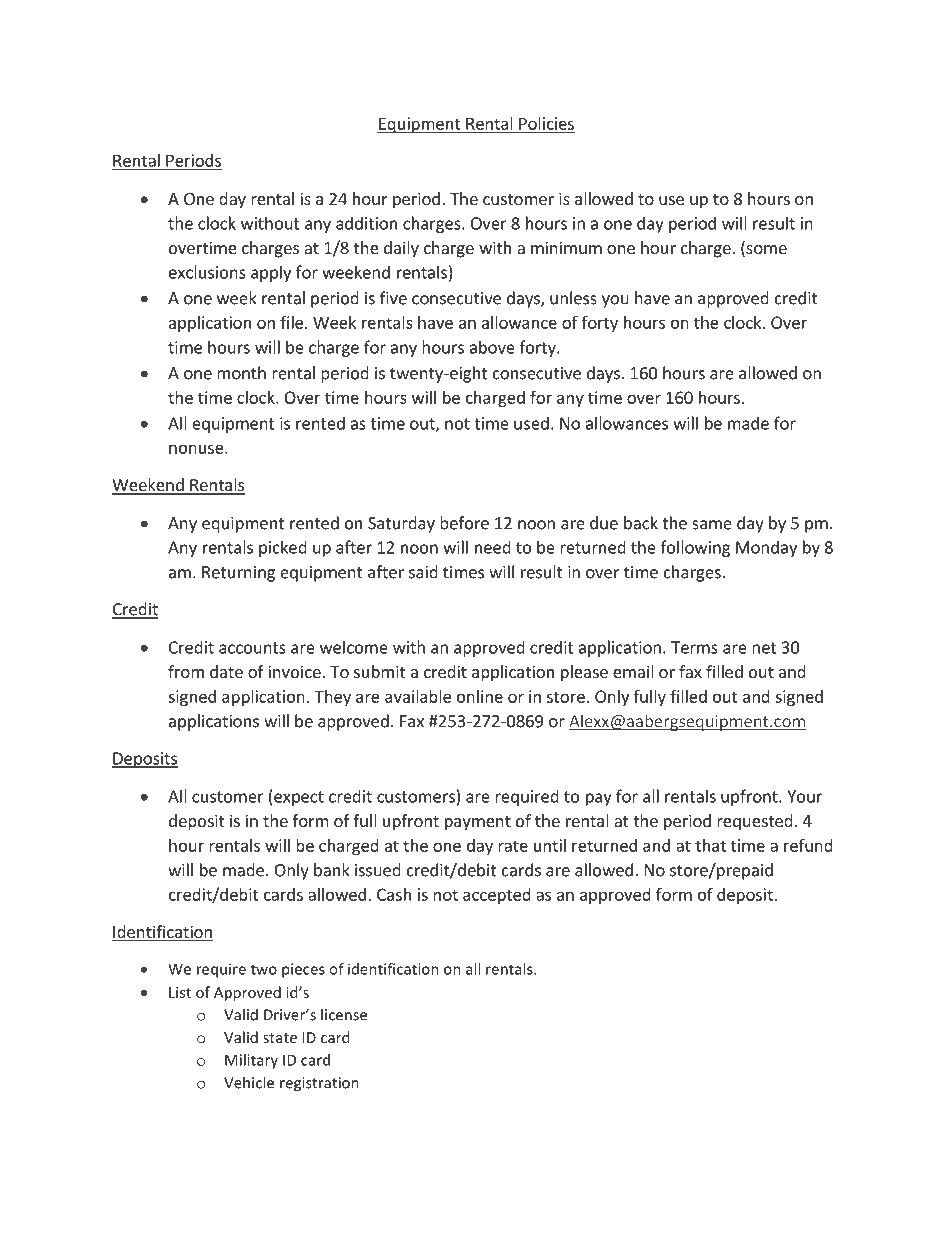  I want to click on license, so click(344, 1014).
